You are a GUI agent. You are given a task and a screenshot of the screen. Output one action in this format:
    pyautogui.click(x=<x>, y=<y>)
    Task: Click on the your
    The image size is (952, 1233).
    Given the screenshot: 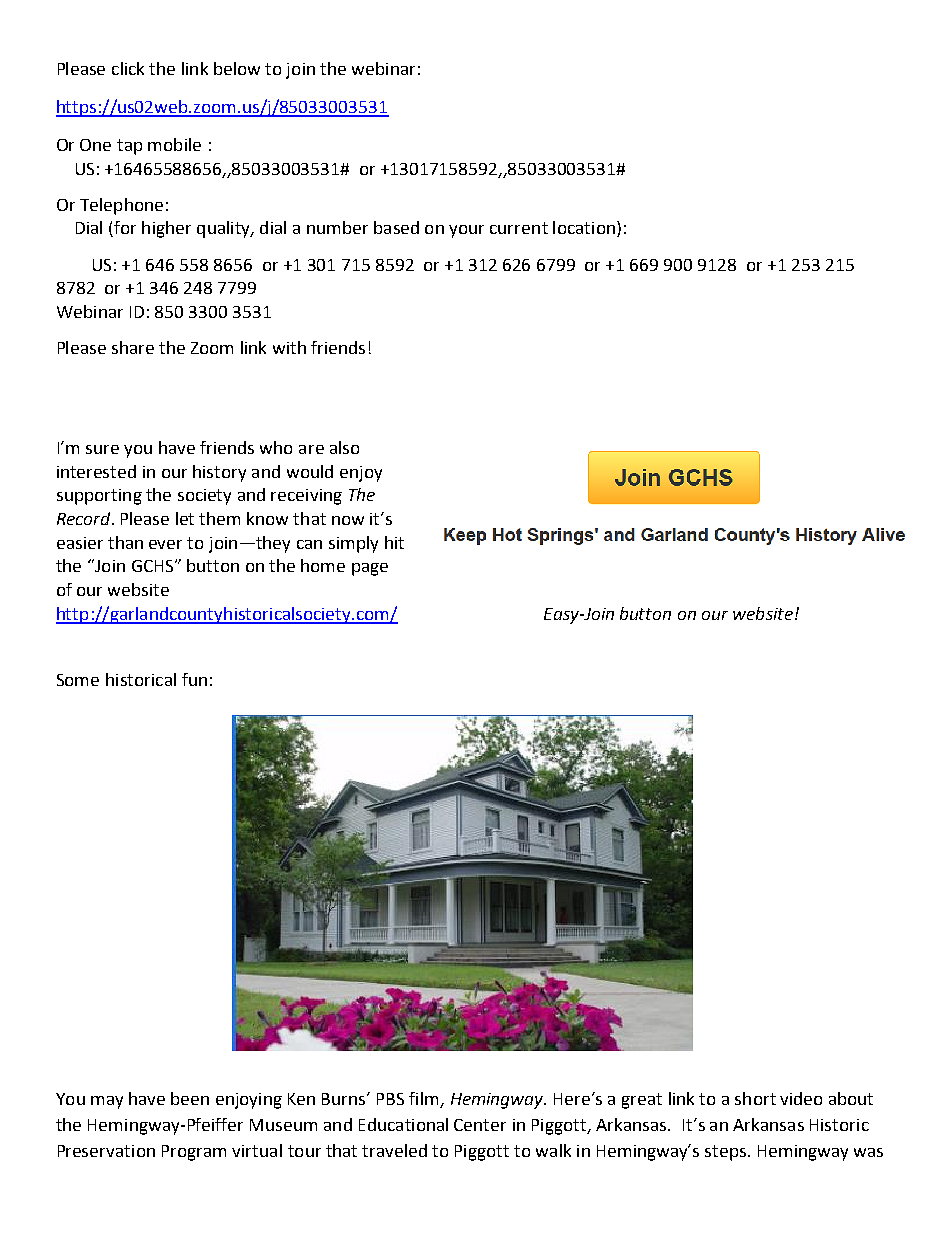 What is the action you would take?
    pyautogui.click(x=466, y=231)
